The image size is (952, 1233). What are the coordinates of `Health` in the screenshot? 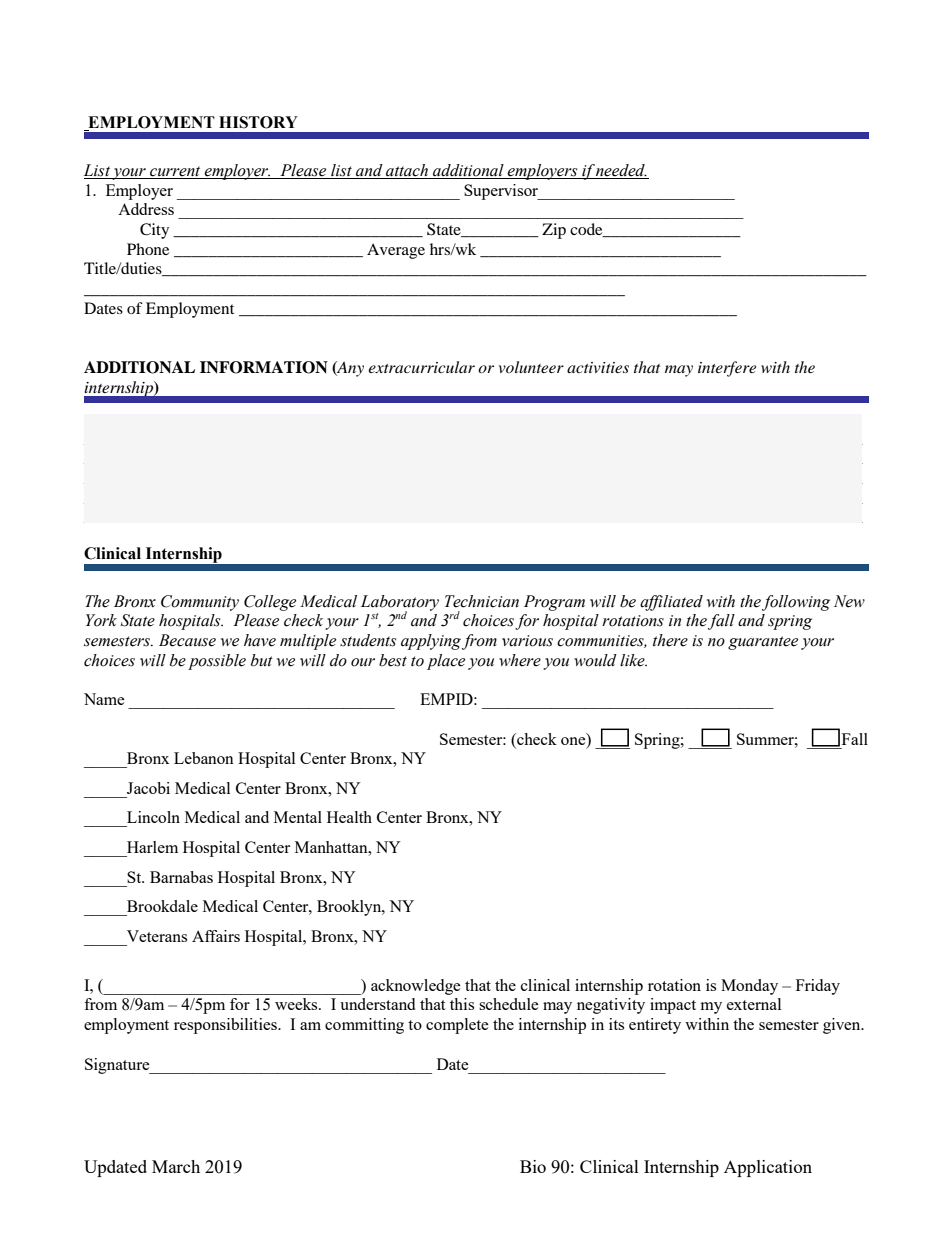 It's located at (349, 817).
